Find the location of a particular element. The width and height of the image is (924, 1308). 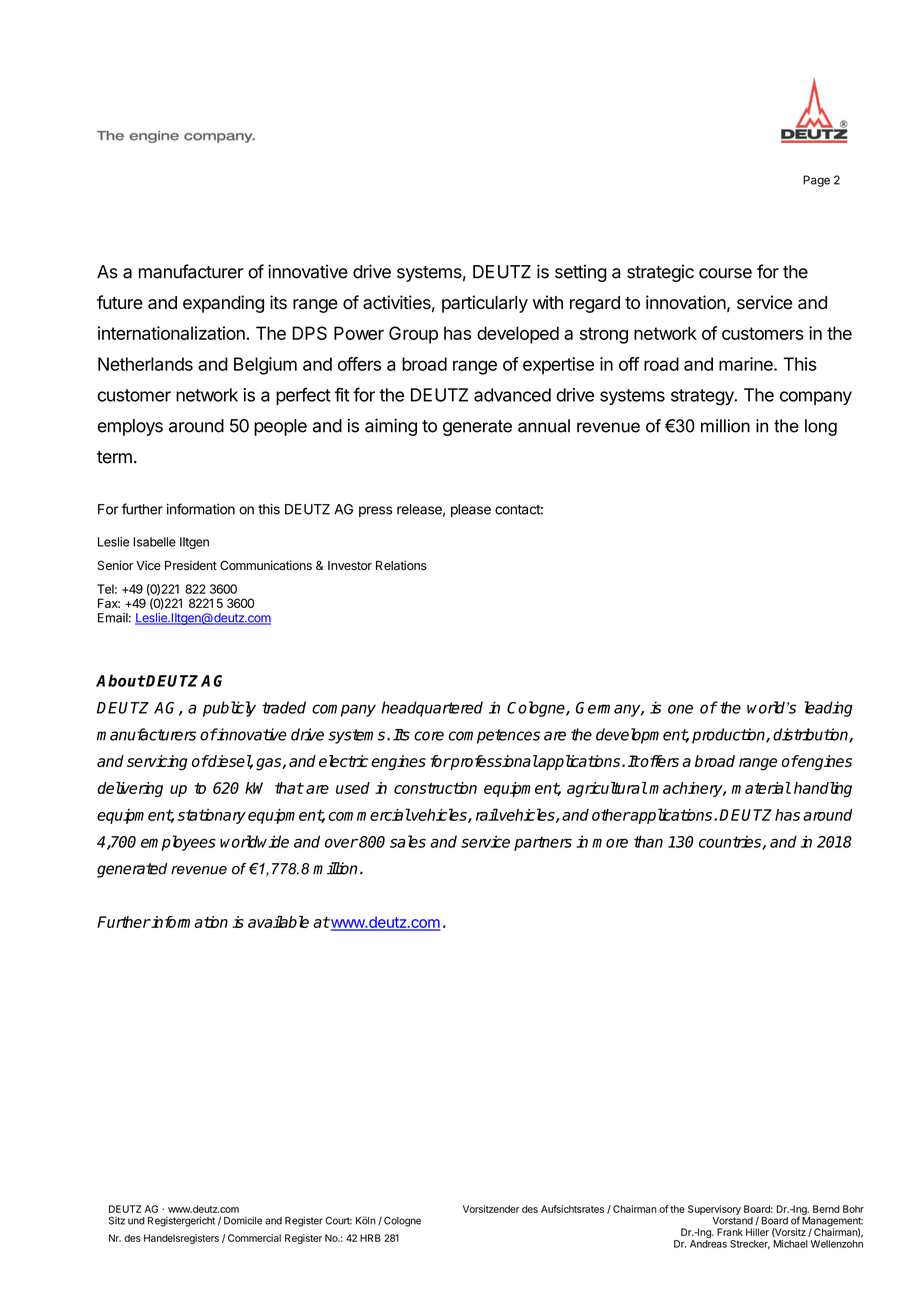

expanding is located at coordinates (223, 304).
